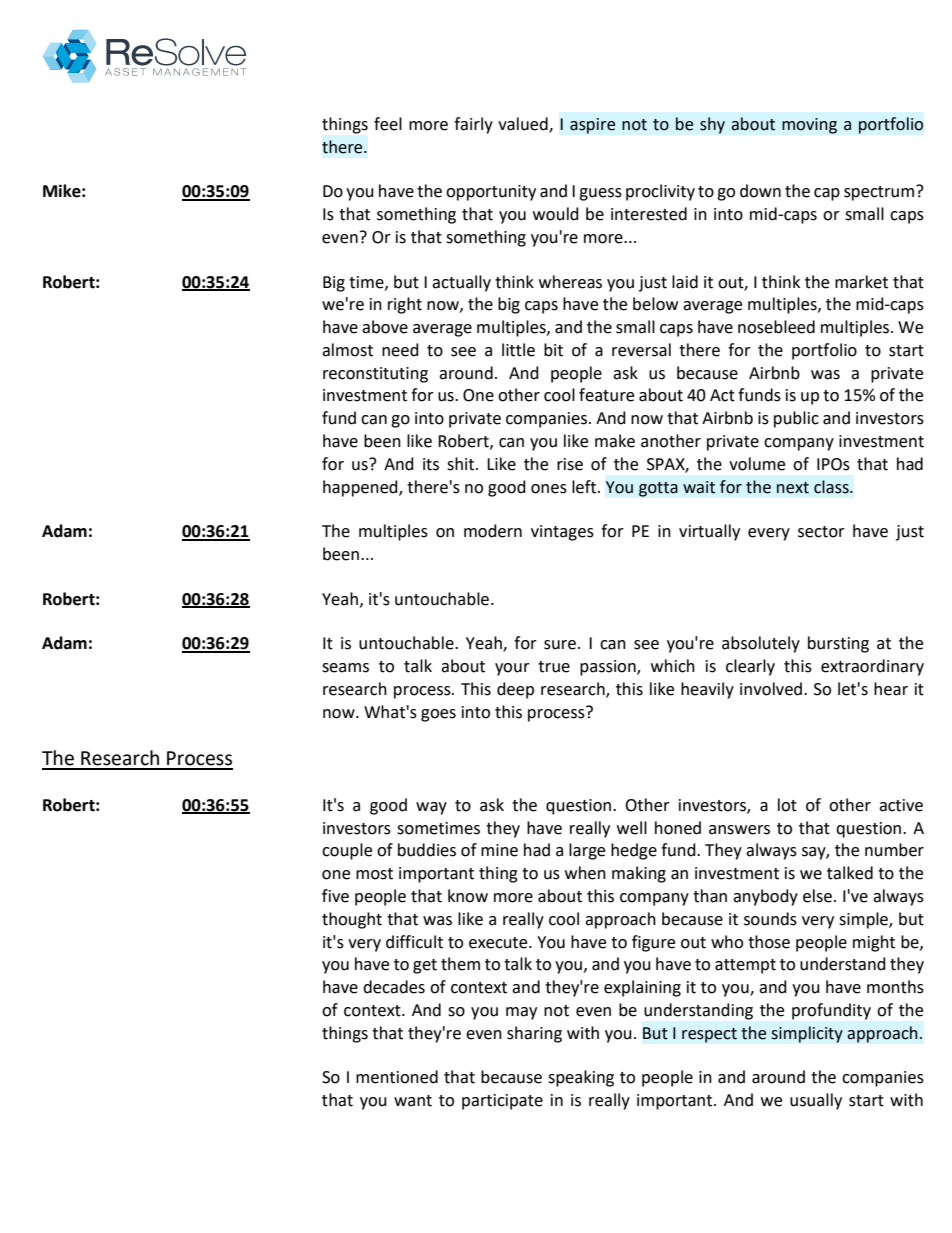 The width and height of the page is (952, 1233). Describe the element at coordinates (894, 850) in the page. I see `number` at that location.
